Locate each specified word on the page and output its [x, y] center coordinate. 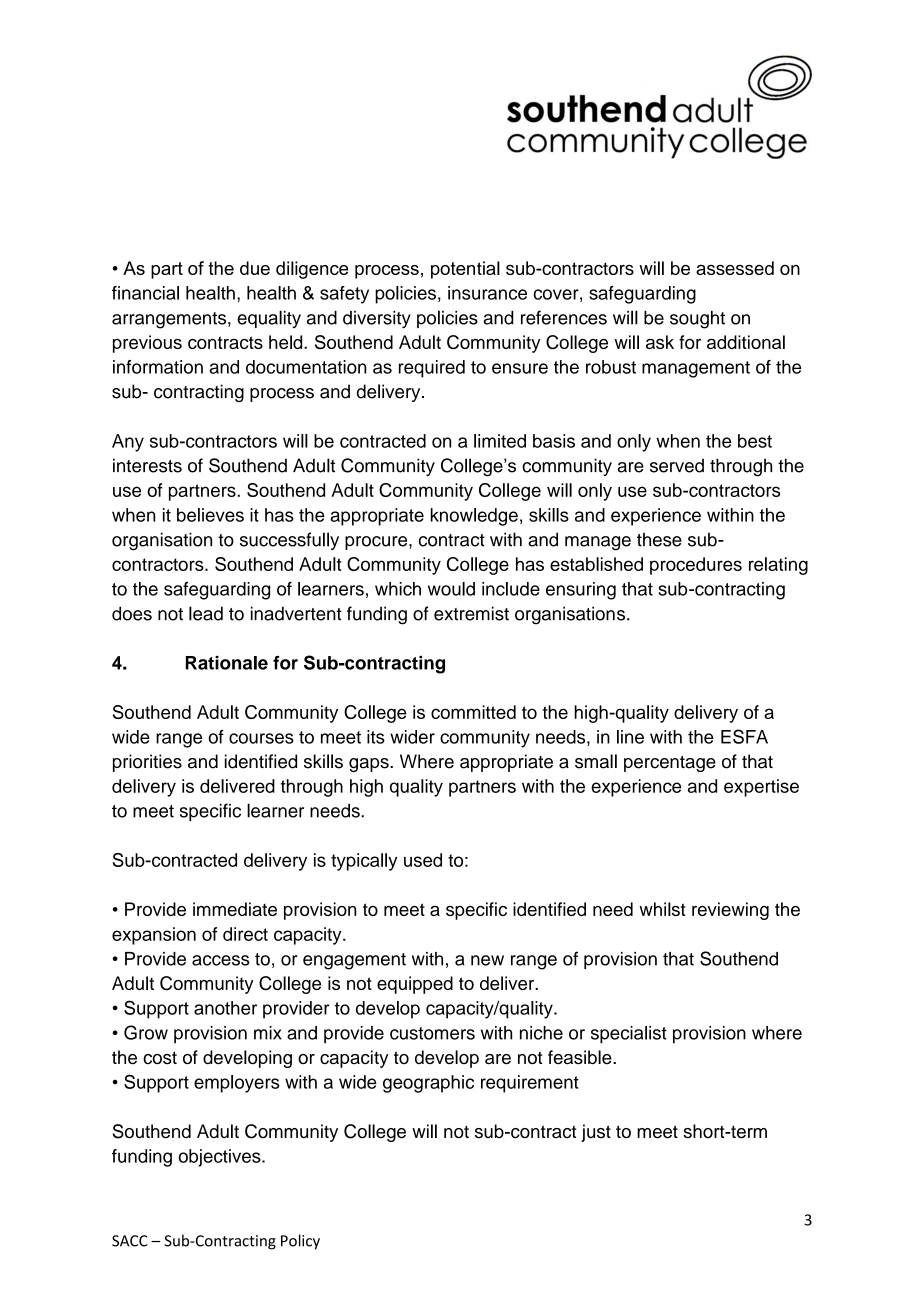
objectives [220, 1158]
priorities [147, 763]
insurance [487, 293]
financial [145, 293]
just [596, 1133]
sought [697, 320]
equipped [415, 985]
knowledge [474, 517]
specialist [629, 1034]
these [659, 539]
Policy [300, 1242]
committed [473, 712]
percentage [670, 764]
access [221, 960]
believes [210, 515]
